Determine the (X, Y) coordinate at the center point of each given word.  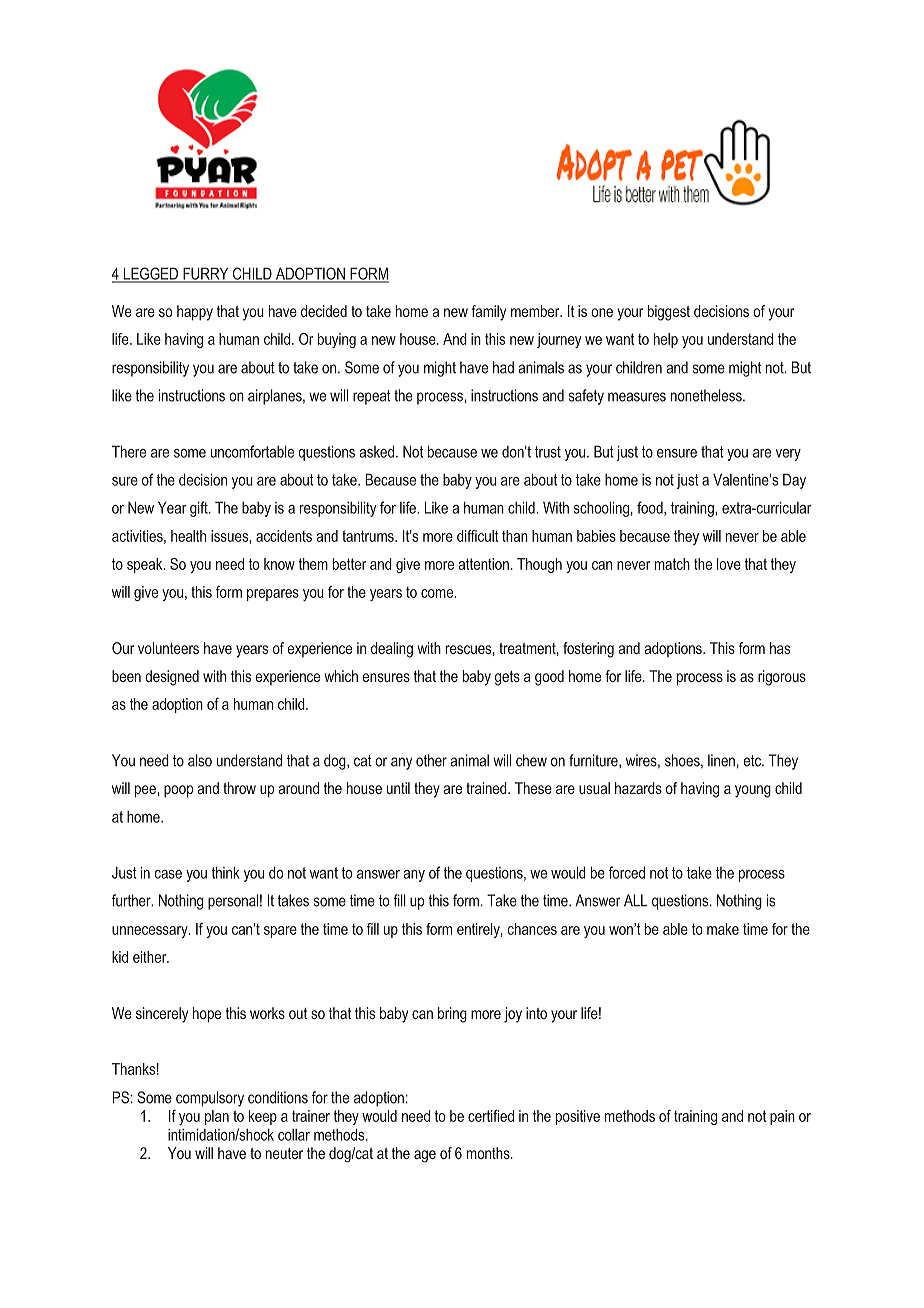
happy (195, 313)
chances (532, 929)
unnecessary (151, 932)
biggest (669, 313)
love (729, 564)
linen (721, 760)
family (489, 313)
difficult (478, 536)
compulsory (210, 1099)
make (723, 929)
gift (200, 509)
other (431, 760)
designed (172, 678)
